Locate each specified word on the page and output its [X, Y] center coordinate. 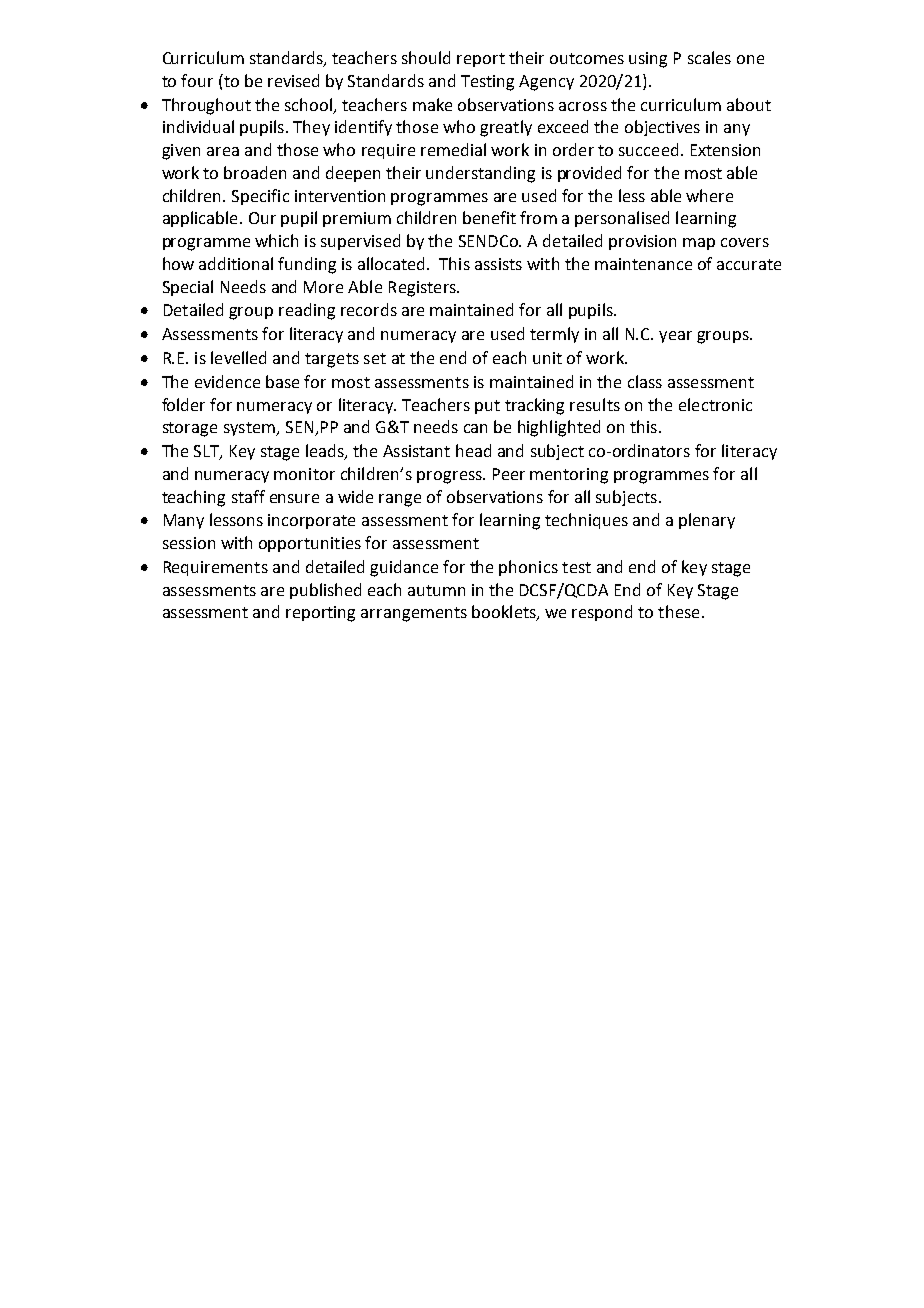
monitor [304, 474]
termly [554, 335]
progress [450, 477]
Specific [260, 197]
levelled [238, 357]
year [675, 337]
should [426, 57]
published [325, 591]
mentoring [569, 476]
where [709, 195]
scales [709, 57]
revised [293, 80]
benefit [489, 217]
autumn [436, 590]
